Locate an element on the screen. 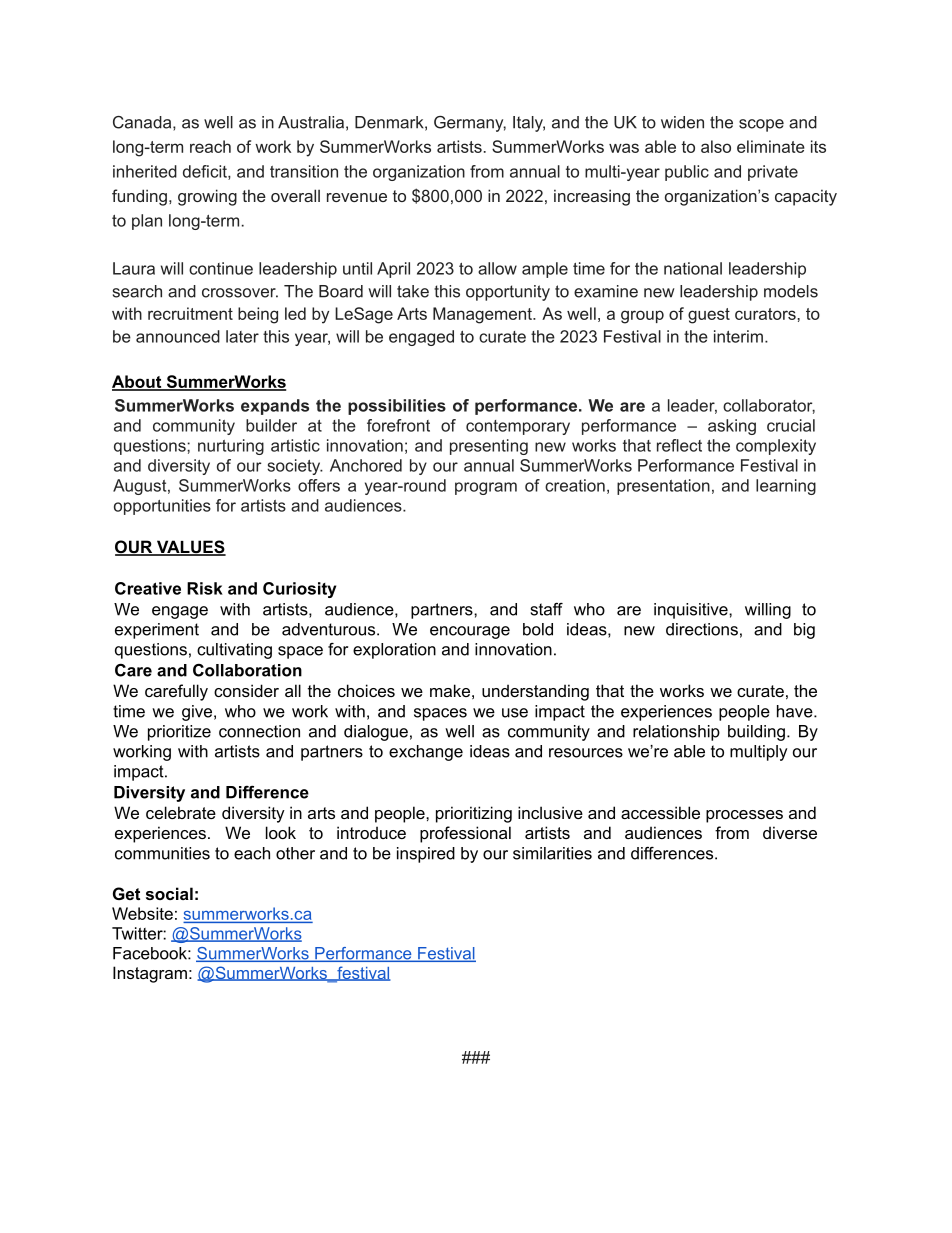 Image resolution: width=952 pixels, height=1233 pixels. Management is located at coordinates (483, 315).
